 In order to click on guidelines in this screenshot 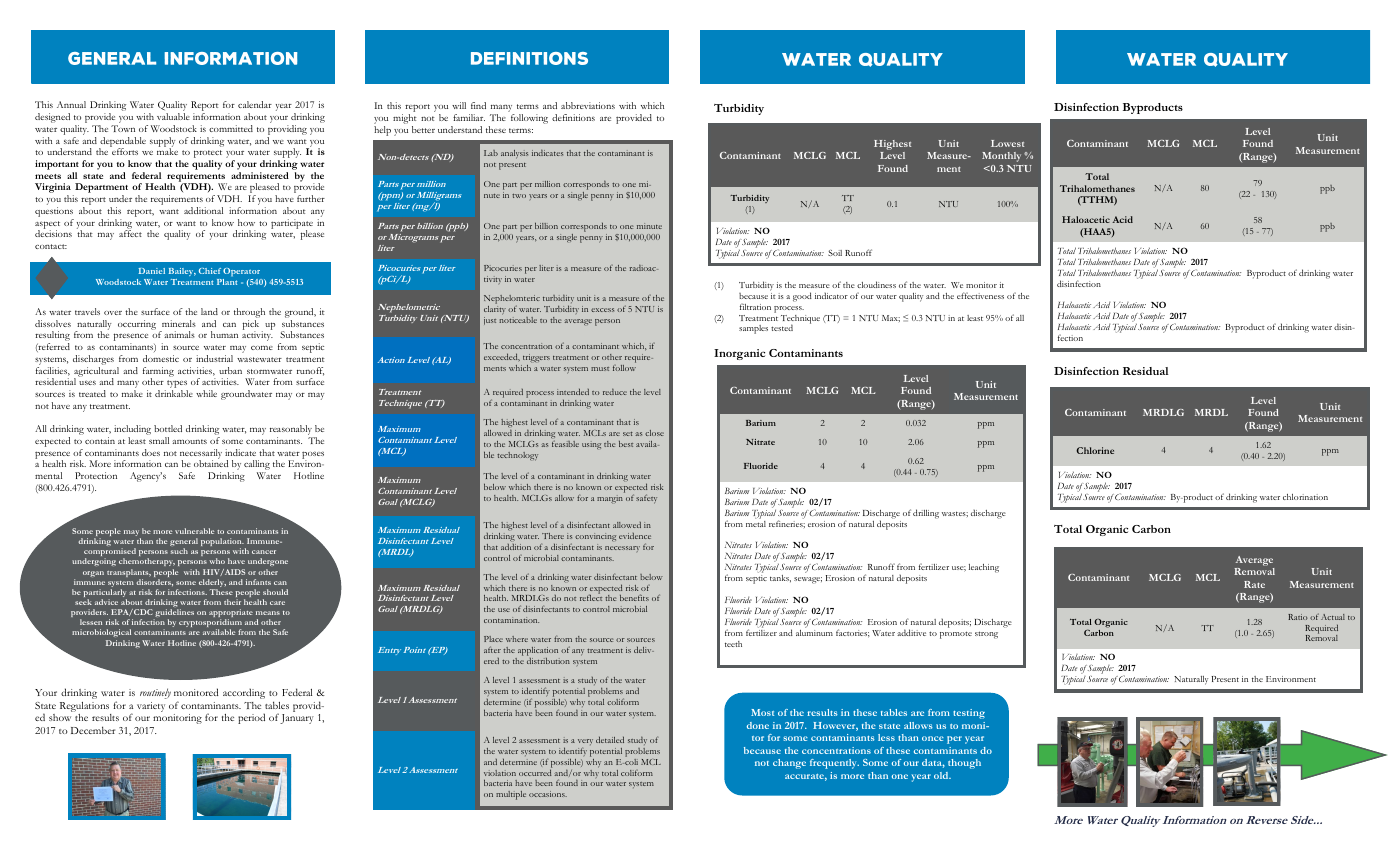, I will do `click(174, 614)`.
